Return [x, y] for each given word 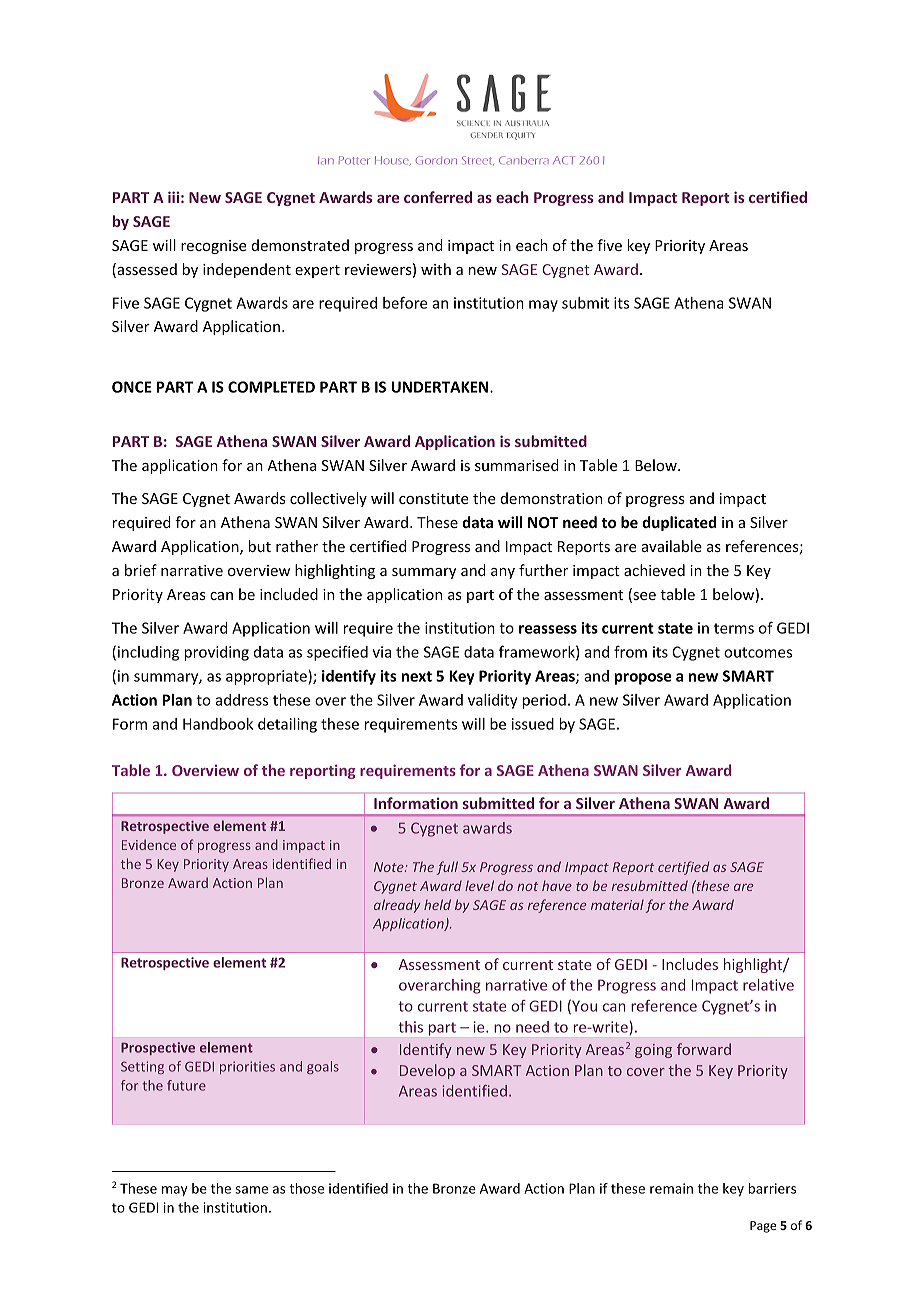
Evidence [149, 844]
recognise [214, 247]
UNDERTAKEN [441, 387]
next [416, 676]
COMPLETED [271, 387]
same [251, 1190]
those [306, 1188]
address [241, 700]
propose [643, 679]
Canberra [524, 160]
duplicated [679, 523]
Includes [690, 964]
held [437, 904]
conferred [438, 197]
